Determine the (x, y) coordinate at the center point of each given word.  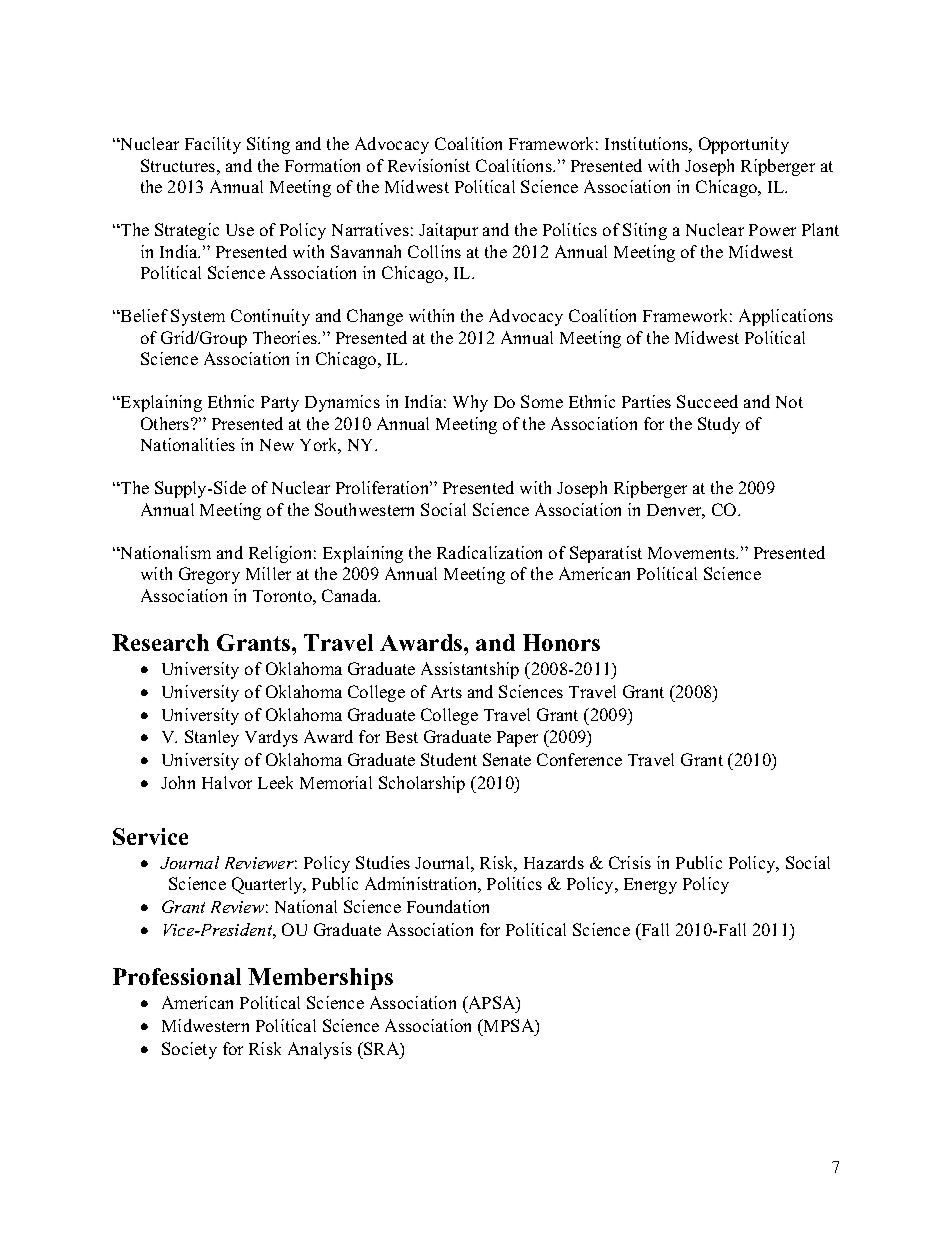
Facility (213, 145)
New (277, 445)
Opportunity (744, 145)
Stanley (212, 738)
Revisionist (429, 165)
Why (470, 403)
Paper (517, 739)
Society (189, 1050)
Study (719, 425)
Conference (579, 759)
